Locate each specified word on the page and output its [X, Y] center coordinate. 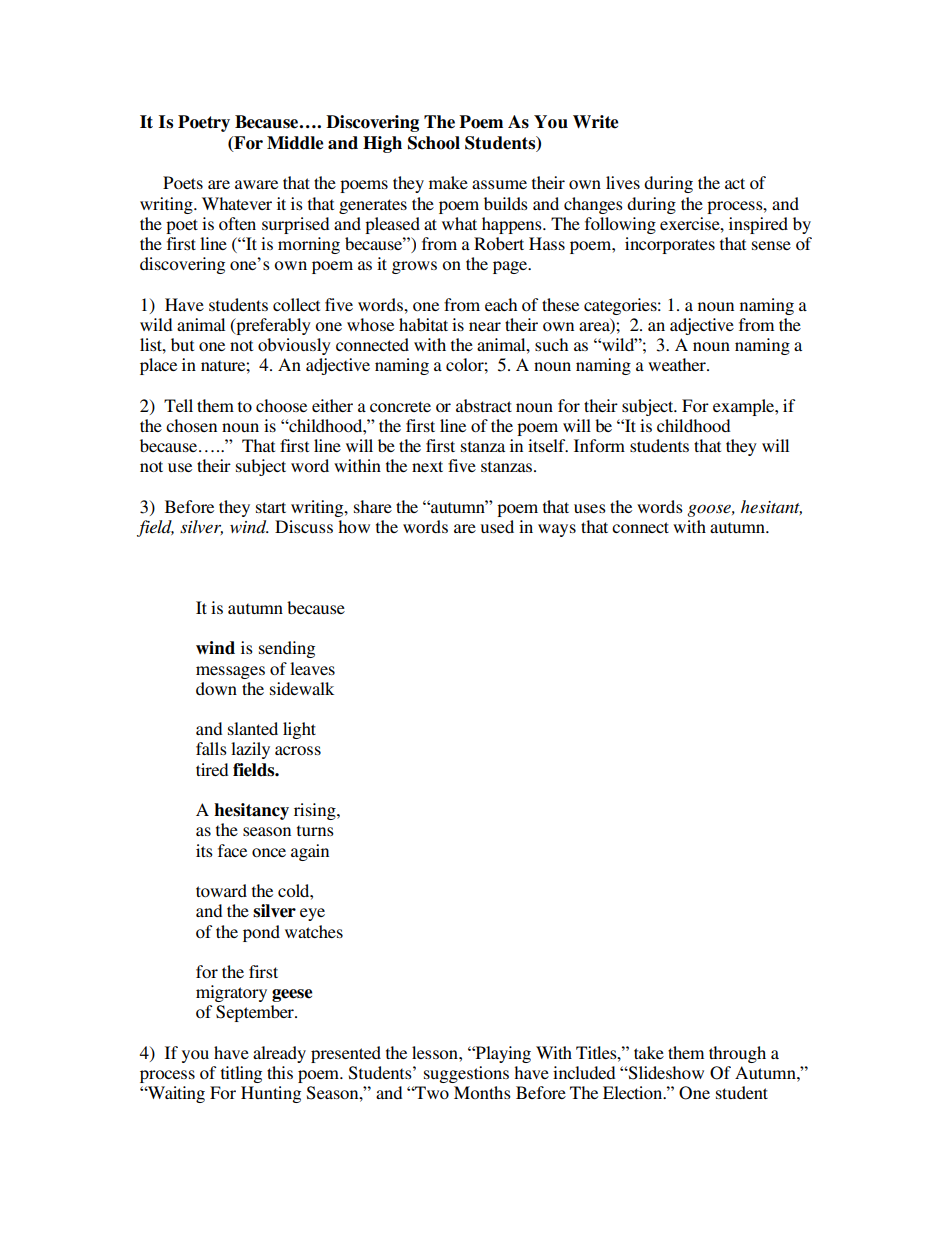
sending [287, 649]
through [737, 1054]
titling [241, 1074]
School [434, 143]
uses [590, 508]
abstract [484, 405]
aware [256, 184]
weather [678, 364]
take [649, 1052]
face [232, 850]
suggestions [466, 1074]
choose [281, 405]
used [497, 526]
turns [315, 830]
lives [623, 182]
